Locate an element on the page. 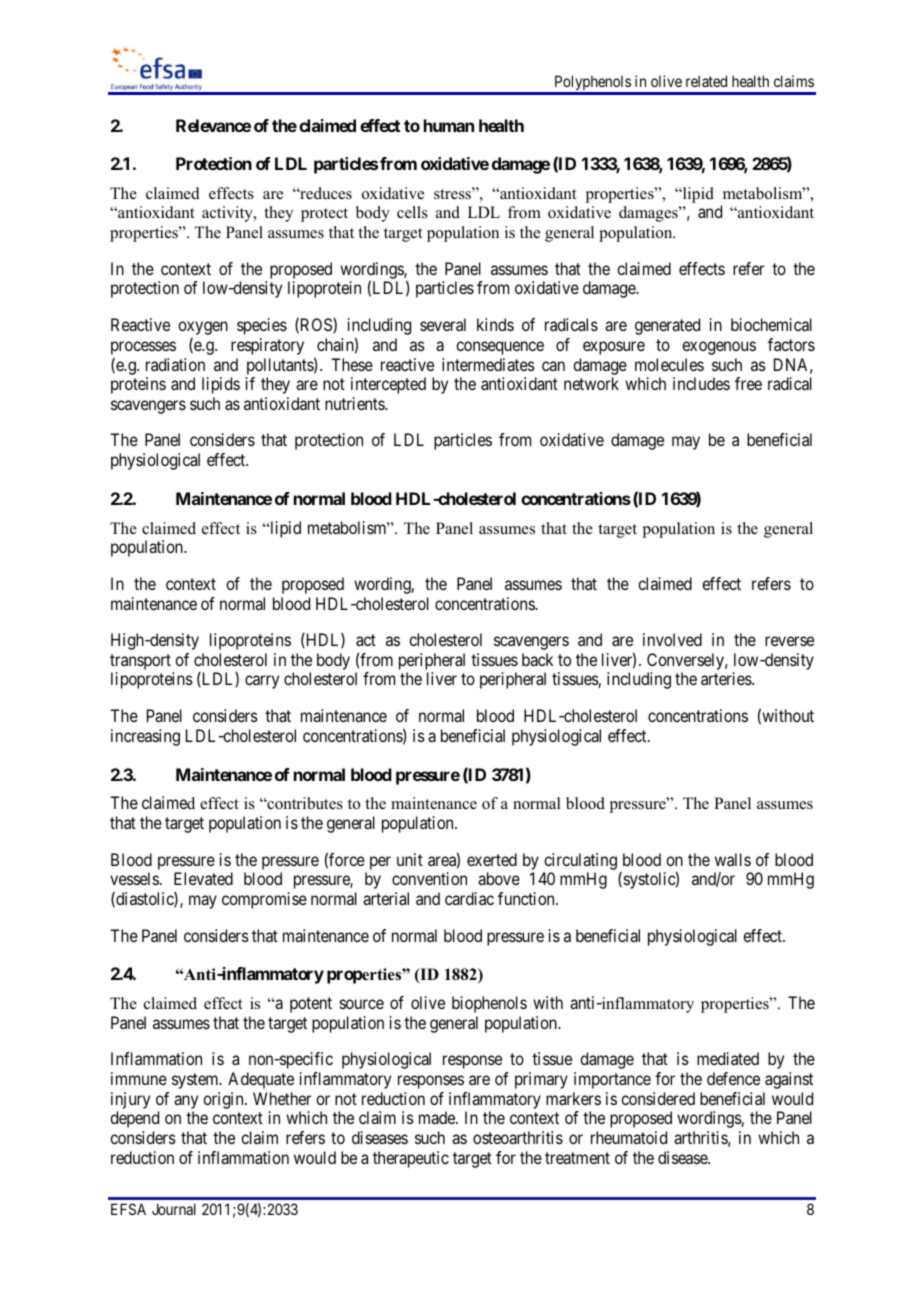 Image resolution: width=924 pixels, height=1308 pixels. human is located at coordinates (449, 125).
